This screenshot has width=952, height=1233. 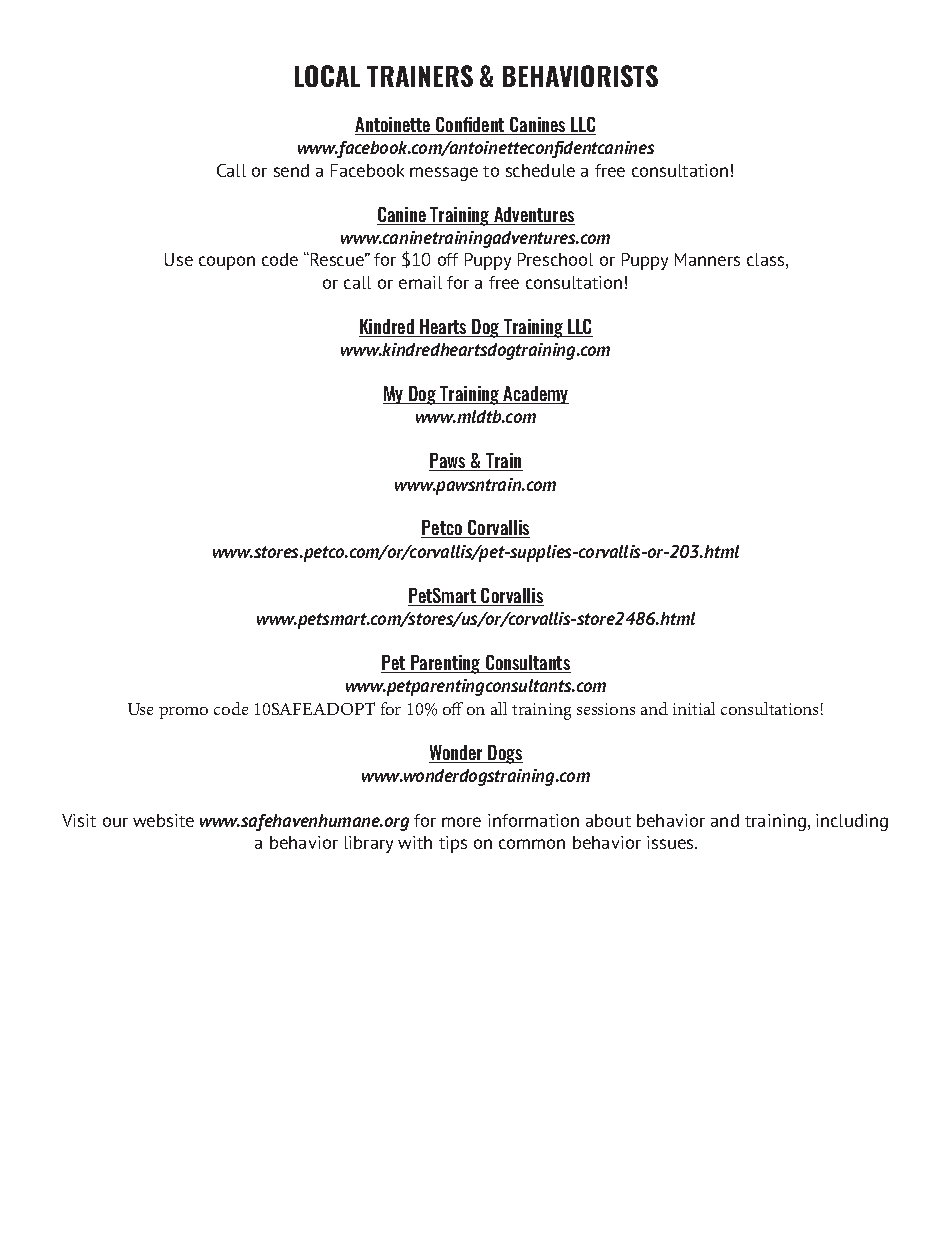 I want to click on website, so click(x=163, y=820).
